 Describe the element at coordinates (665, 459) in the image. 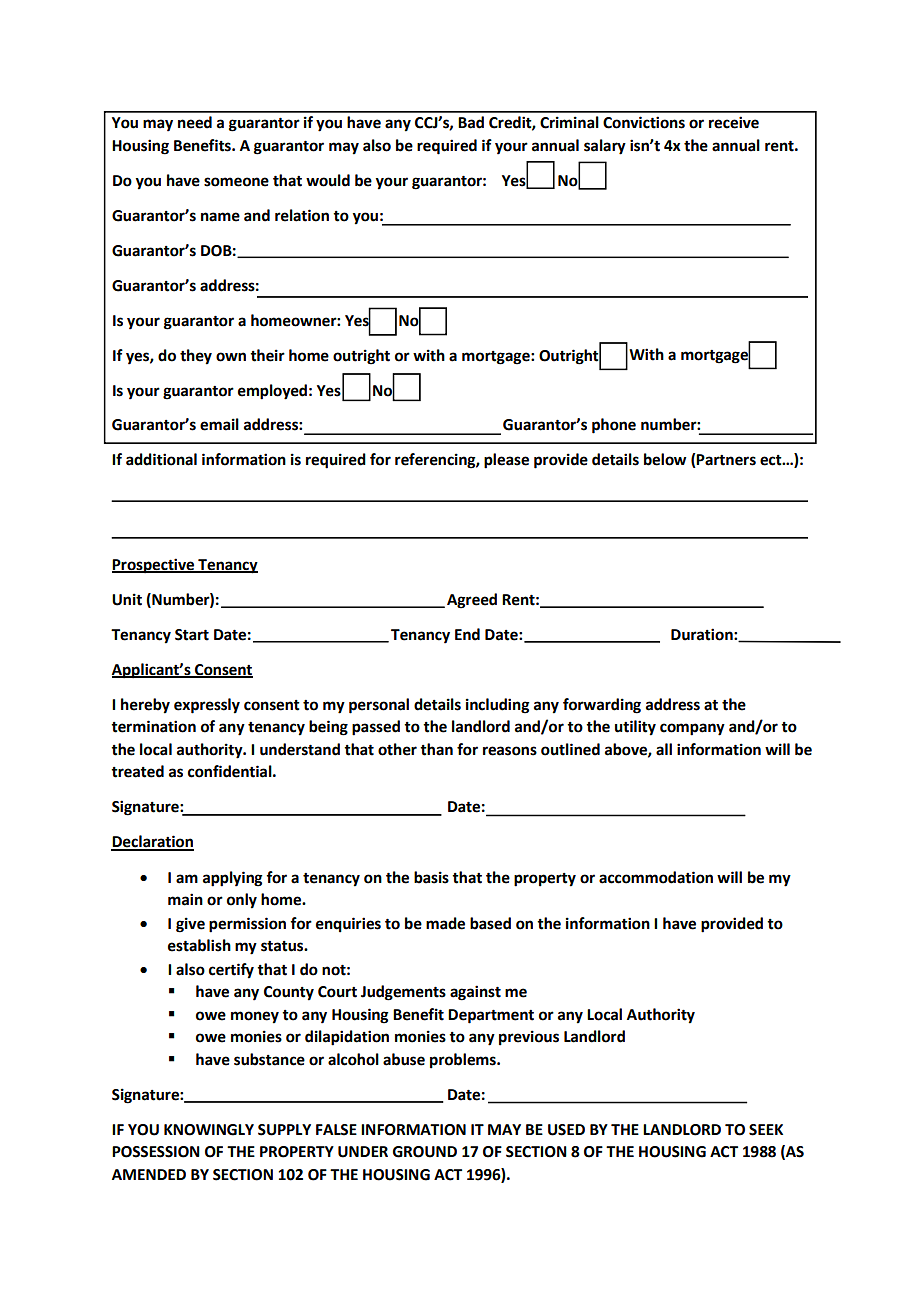

I see `below` at that location.
